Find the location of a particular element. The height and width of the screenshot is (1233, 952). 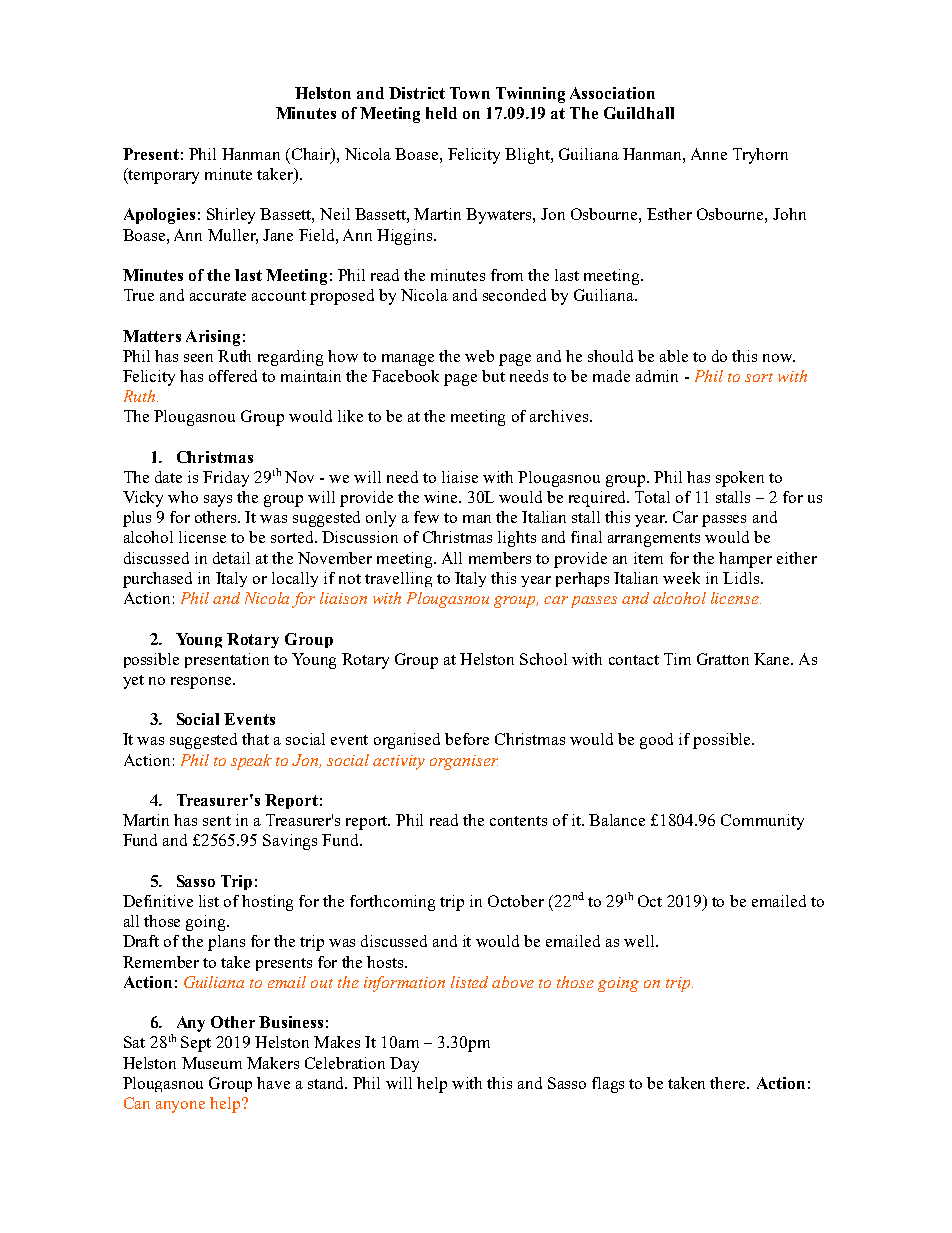

seconded is located at coordinates (514, 295).
